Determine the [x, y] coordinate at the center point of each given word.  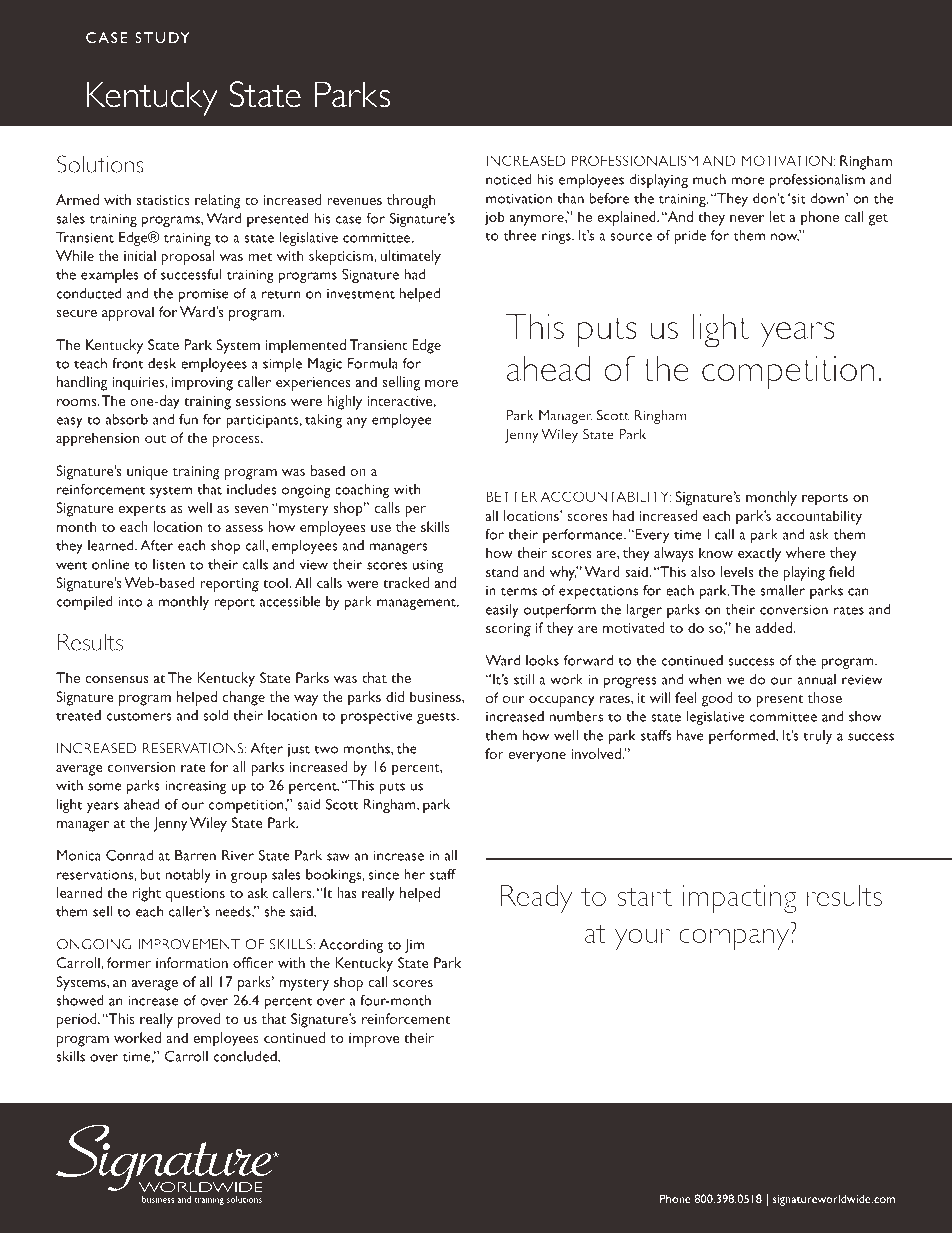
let [777, 216]
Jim [414, 946]
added [774, 627]
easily [502, 611]
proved [199, 1020]
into [130, 601]
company [735, 939]
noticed [509, 179]
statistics [162, 200]
